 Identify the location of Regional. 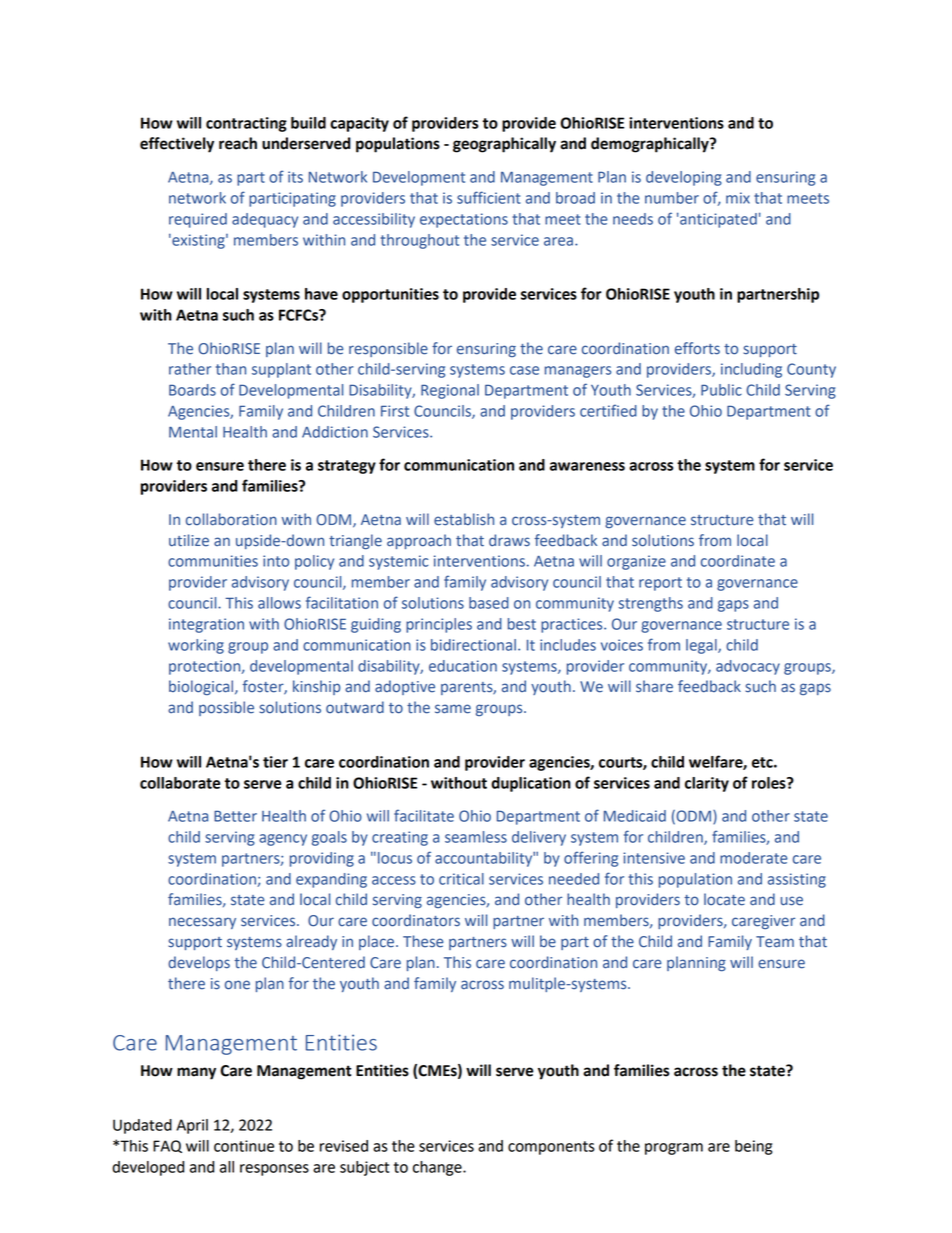
(450, 391).
